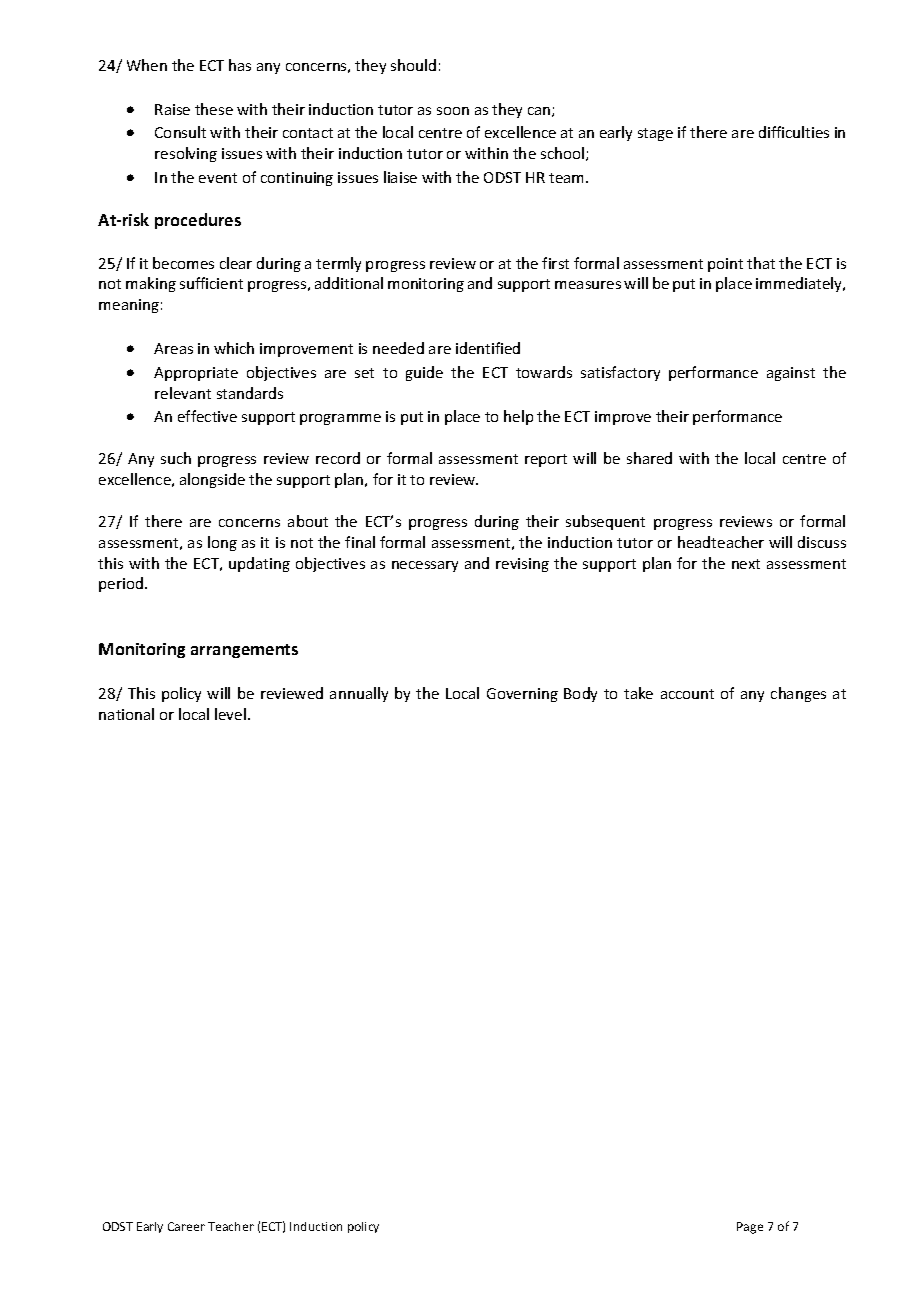 The height and width of the page is (1308, 924). I want to click on Body, so click(580, 694).
